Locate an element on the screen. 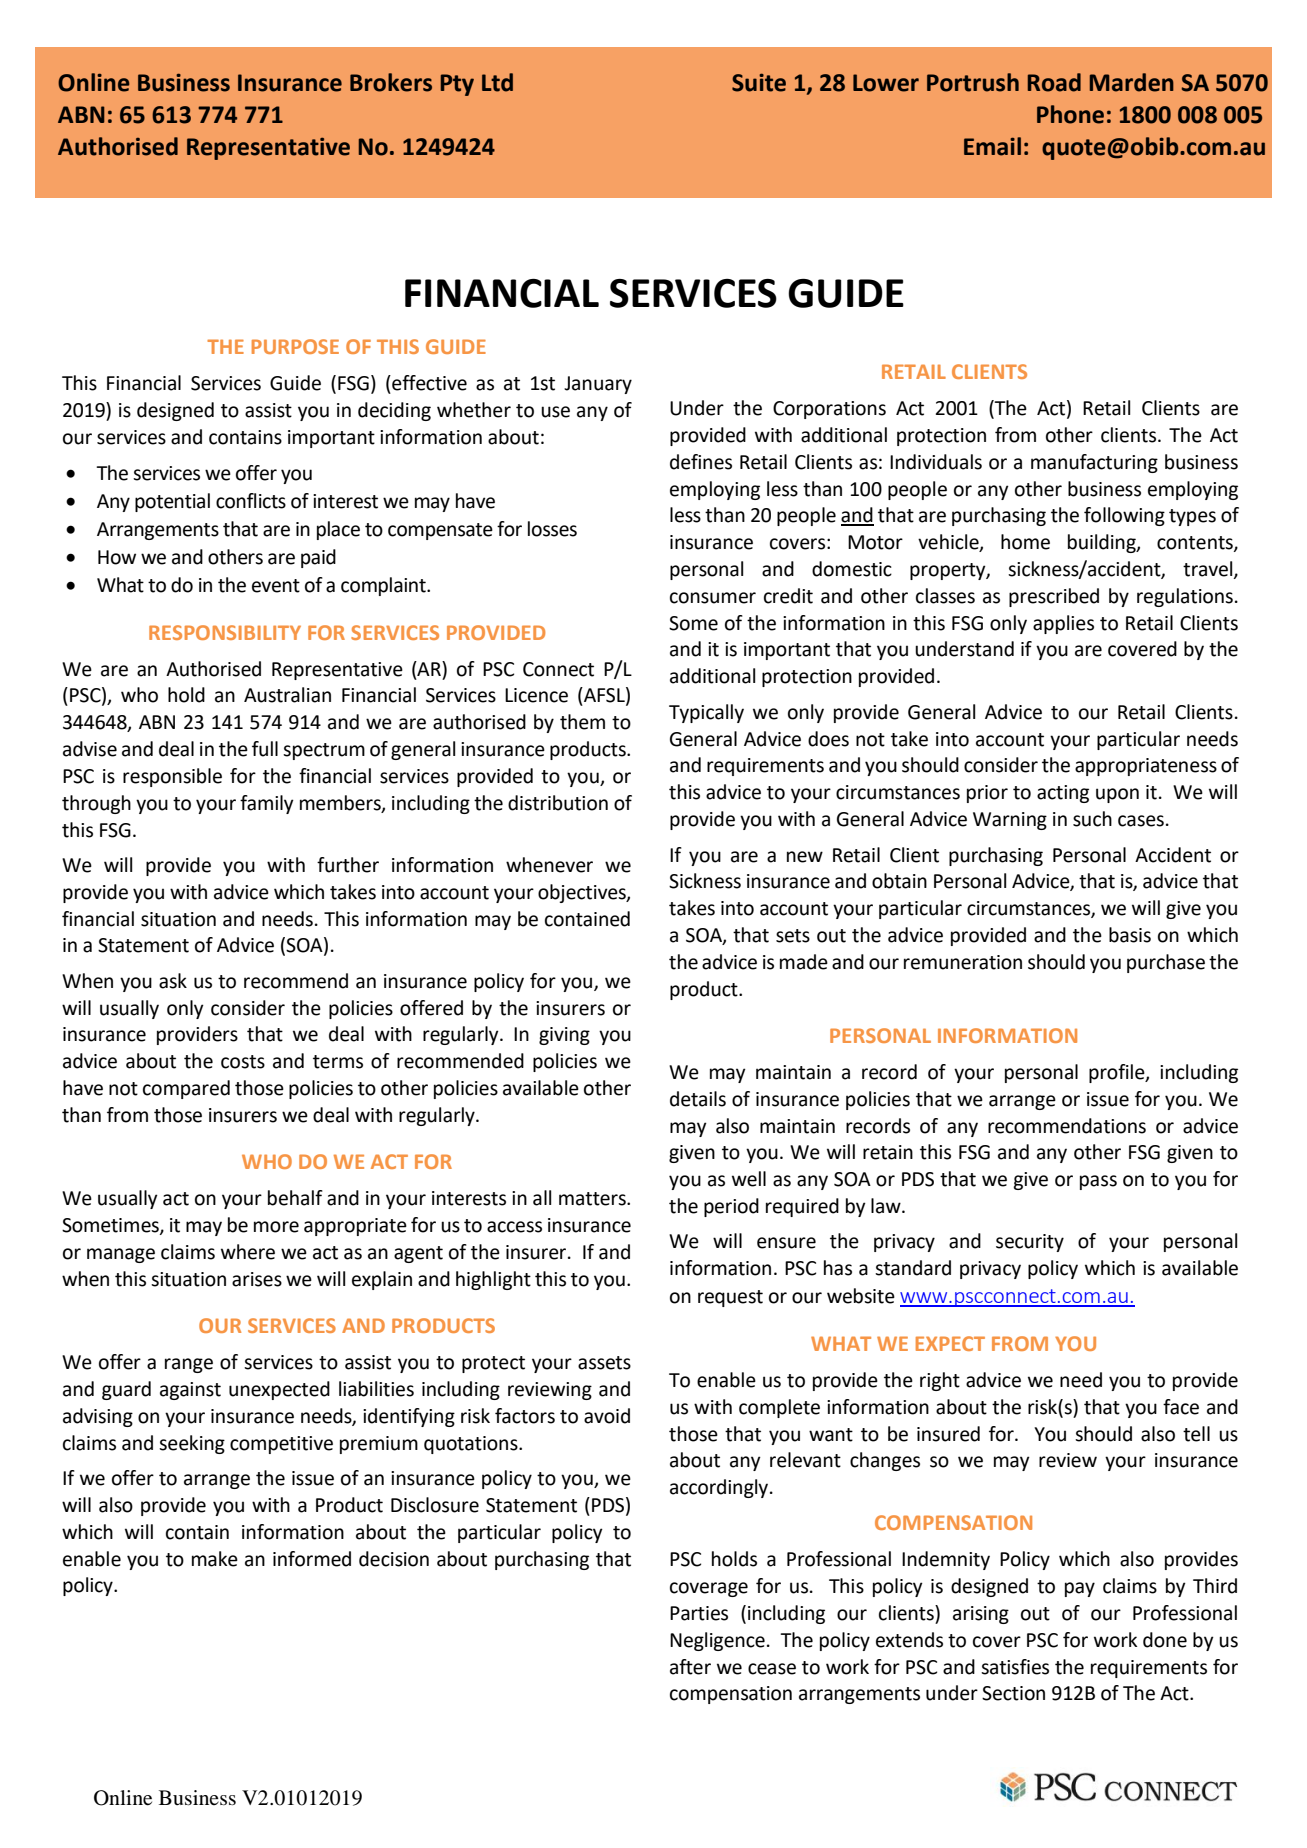 The width and height of the screenshot is (1307, 1848). make is located at coordinates (215, 1559).
